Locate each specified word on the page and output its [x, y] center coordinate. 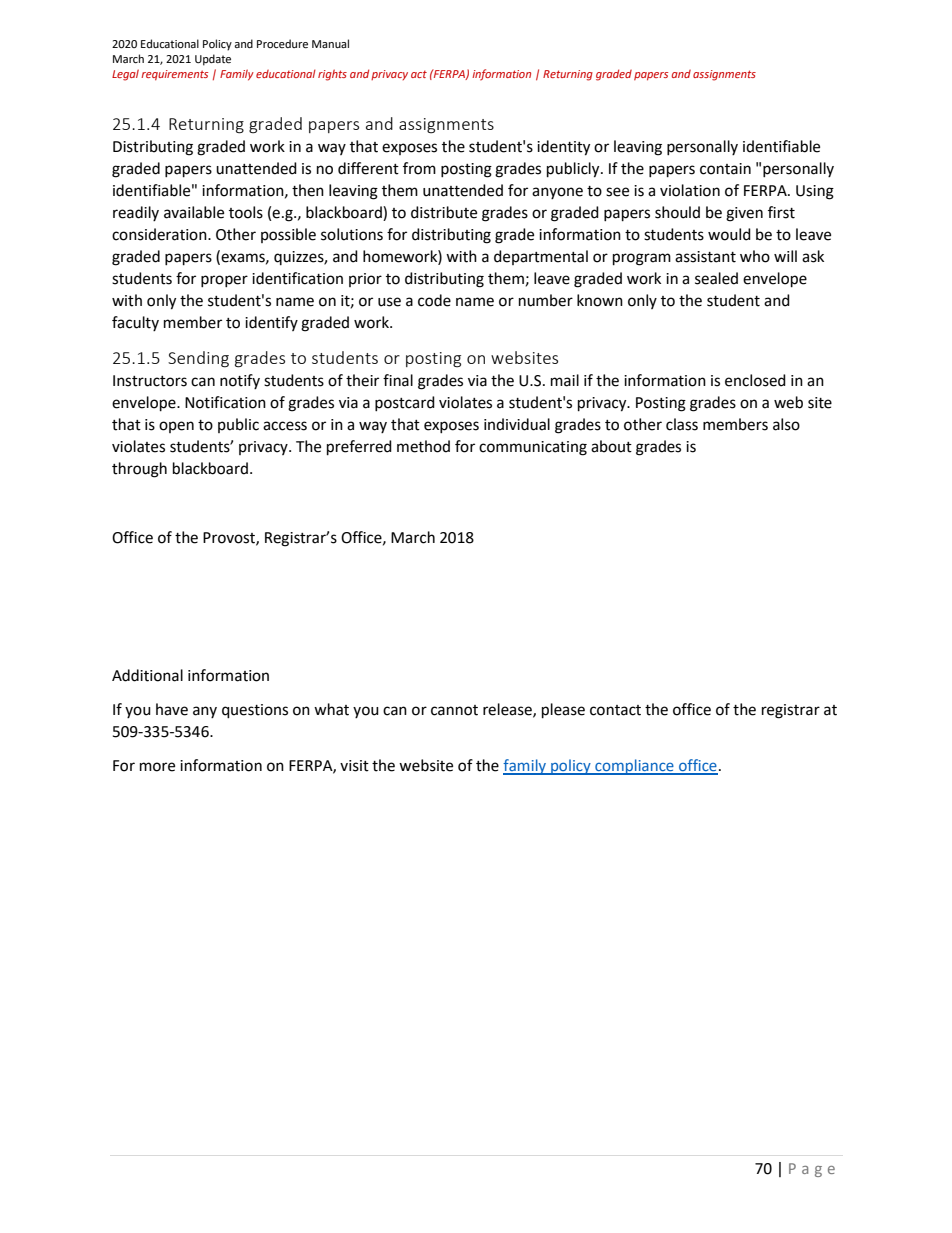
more [157, 767]
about [611, 446]
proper [224, 281]
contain [725, 169]
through [139, 470]
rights [332, 75]
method [423, 446]
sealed [716, 278]
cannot [454, 710]
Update [213, 60]
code [434, 300]
